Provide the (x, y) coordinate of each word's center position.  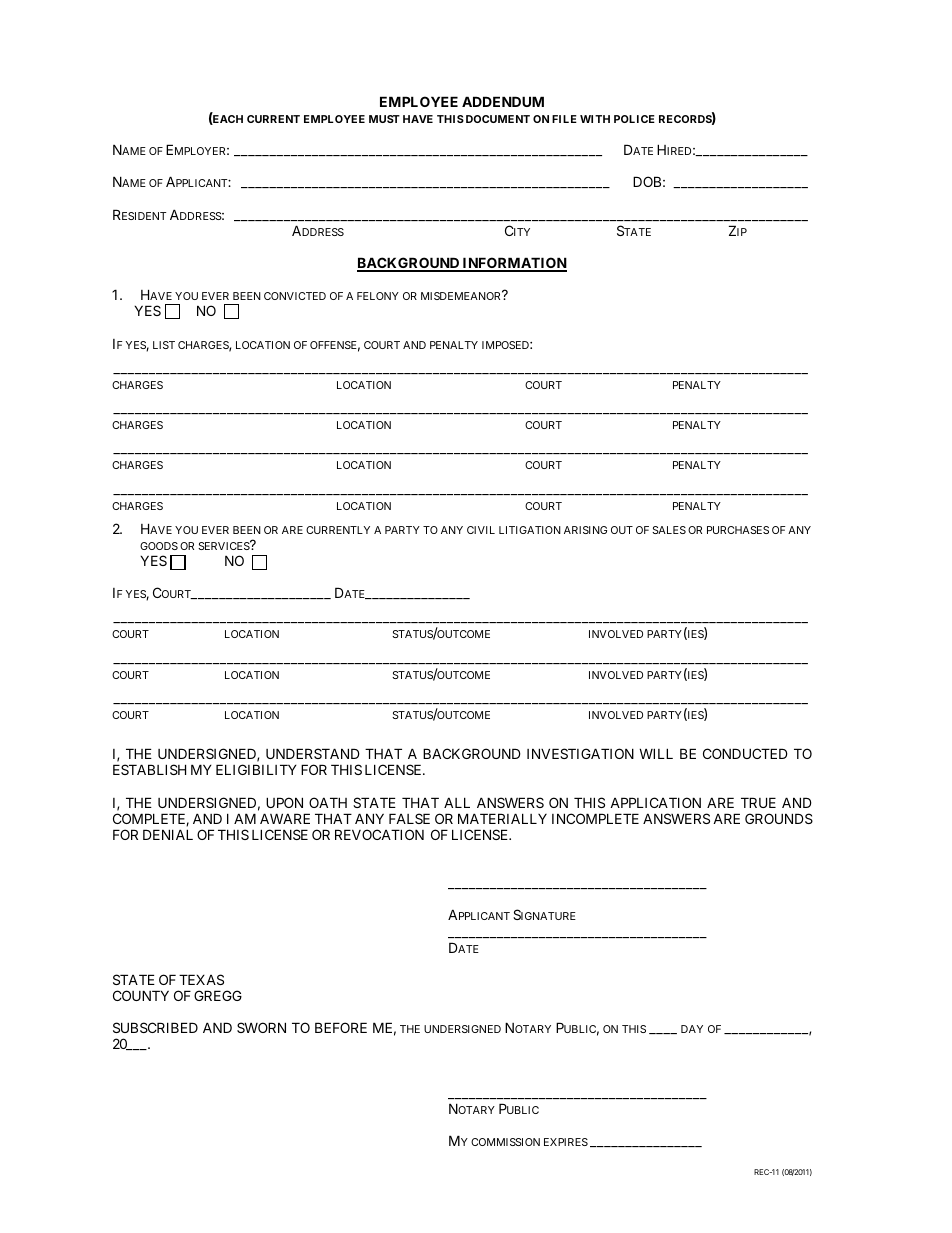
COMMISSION (505, 1142)
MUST (384, 119)
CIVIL (481, 530)
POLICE (634, 119)
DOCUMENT (498, 119)
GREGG (218, 995)
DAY (692, 1029)
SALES (669, 530)
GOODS (159, 546)
